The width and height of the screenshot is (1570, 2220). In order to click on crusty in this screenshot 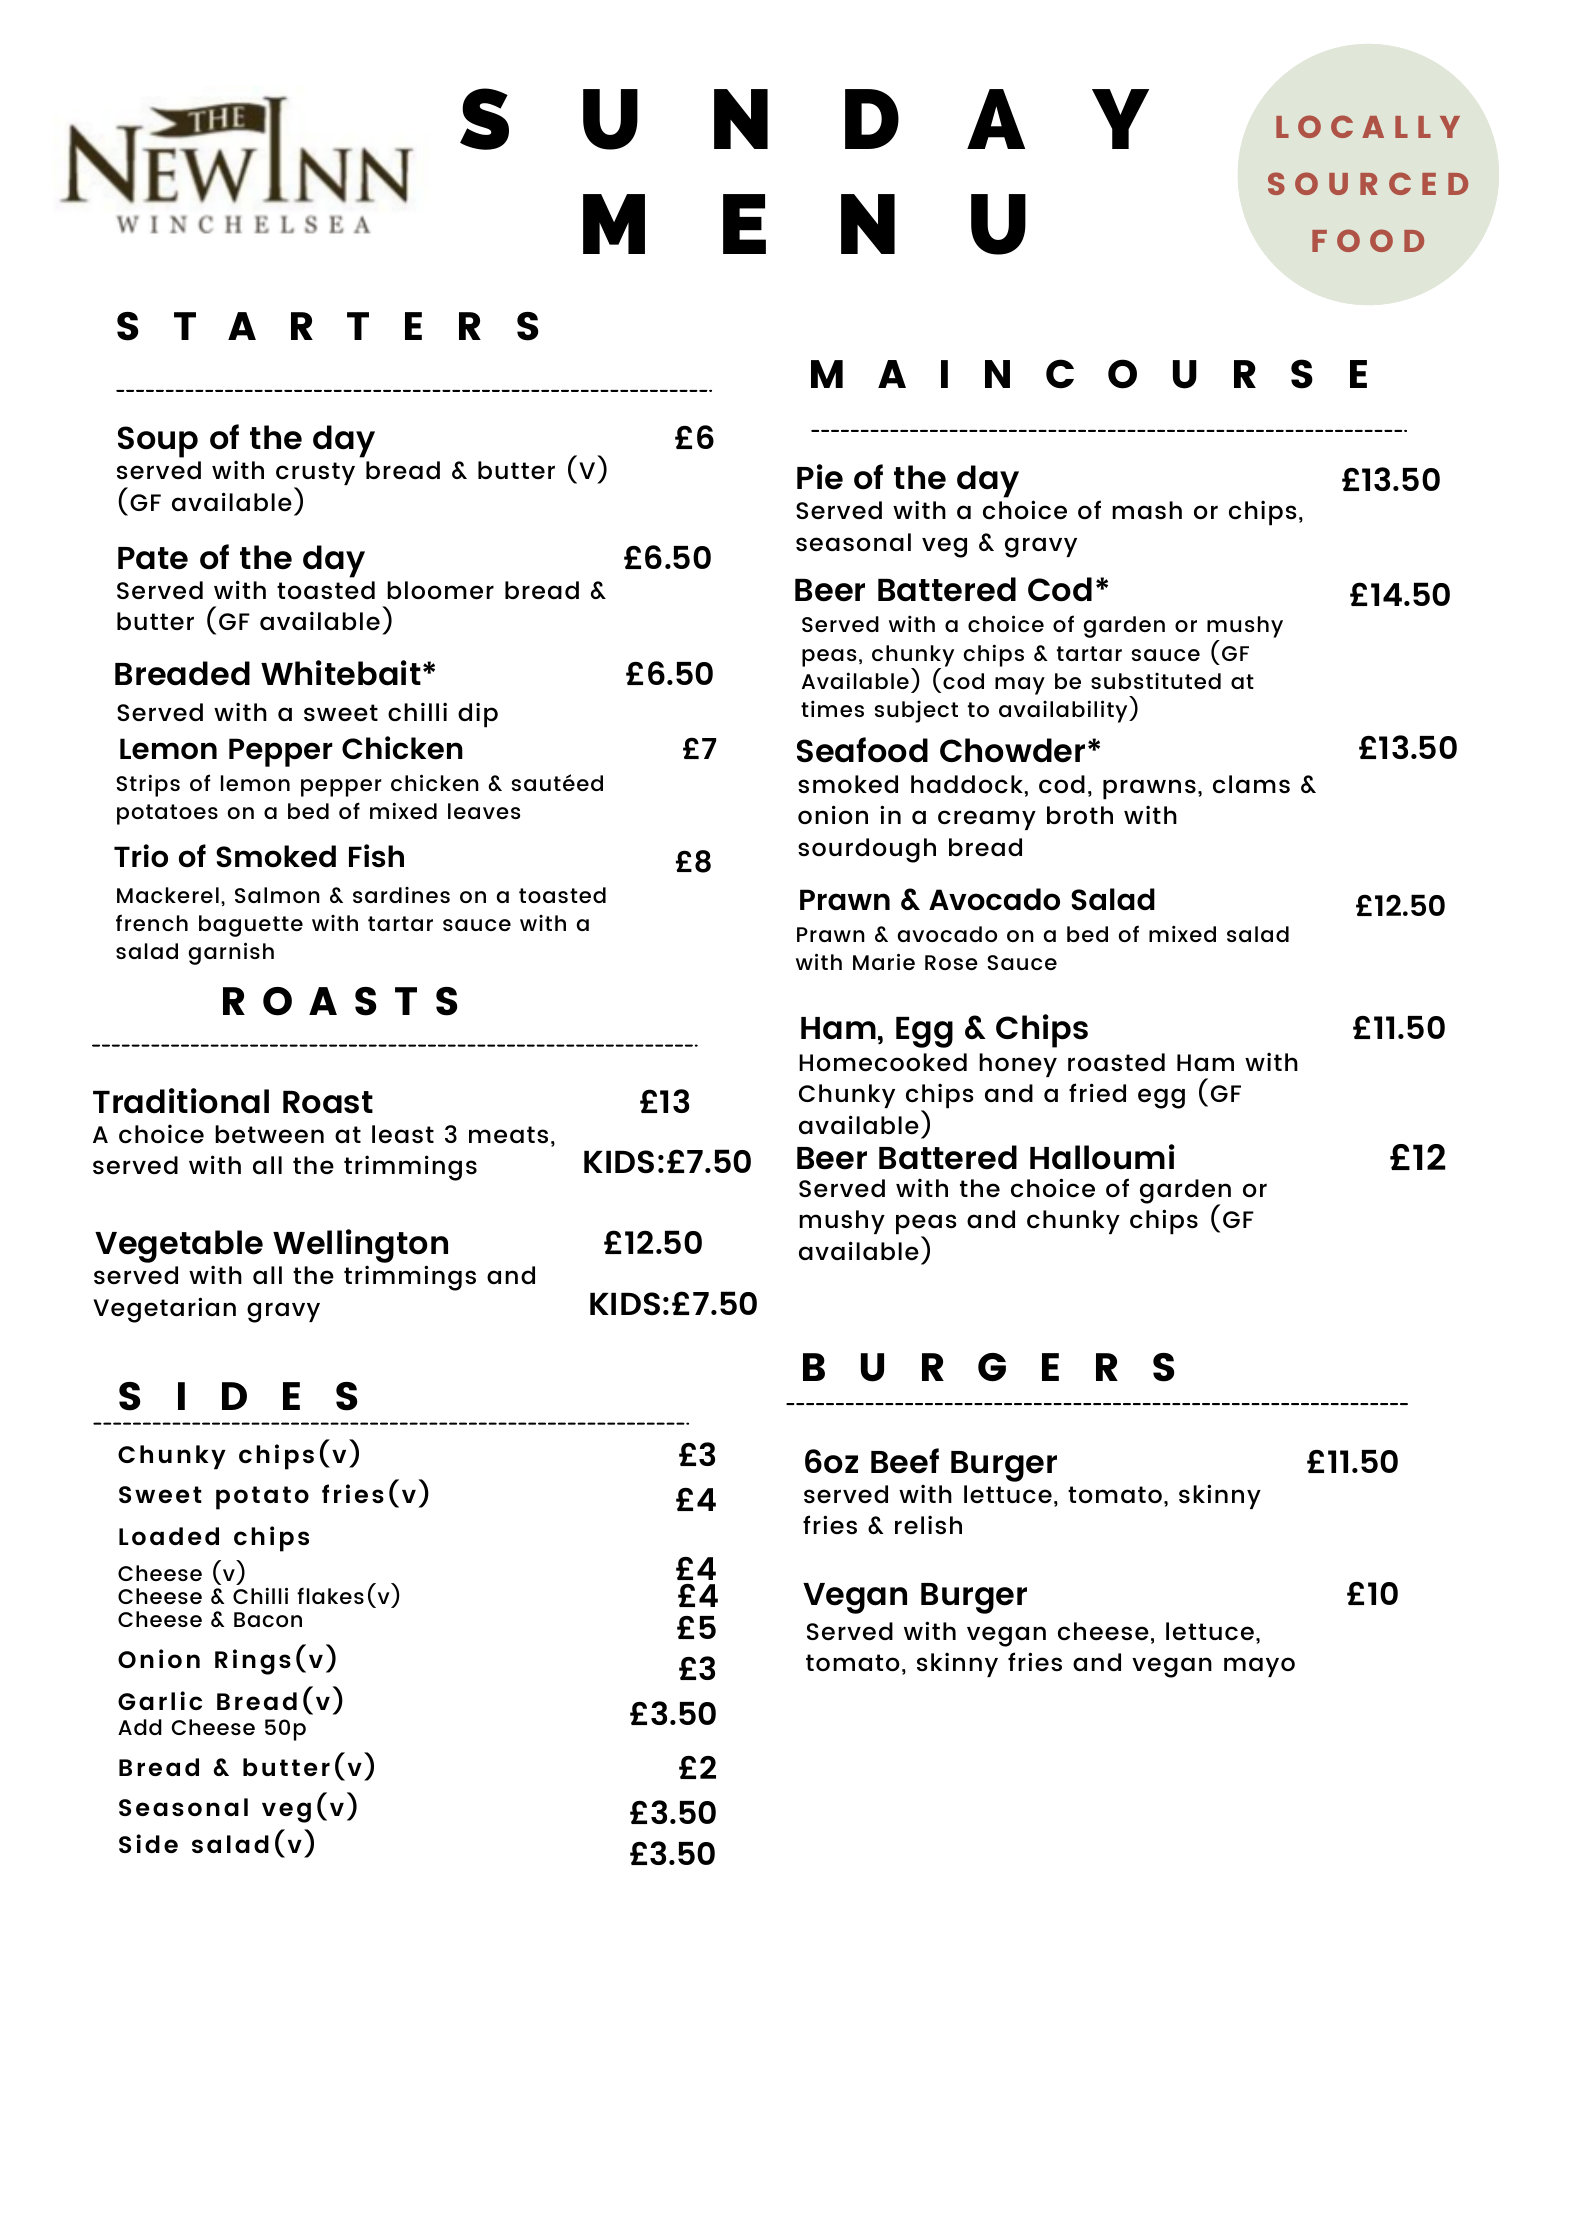, I will do `click(315, 475)`.
